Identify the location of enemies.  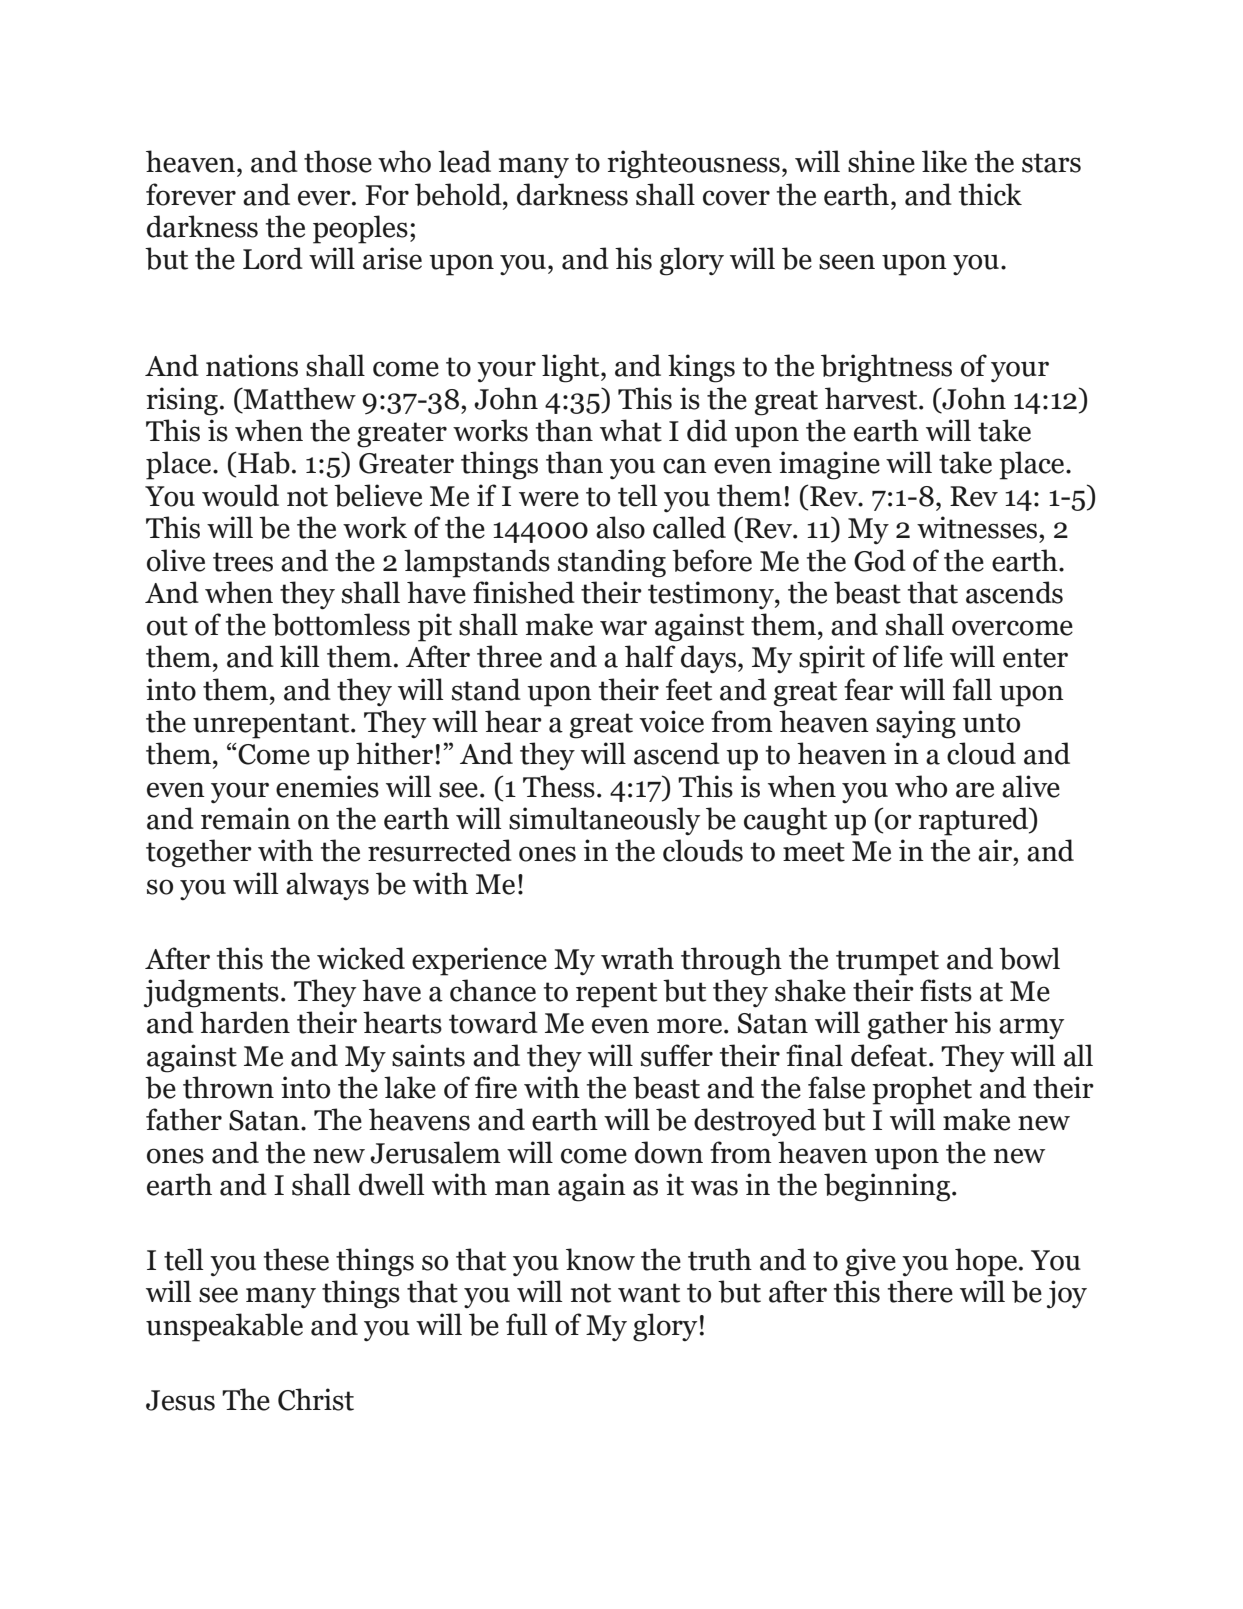
(327, 786).
